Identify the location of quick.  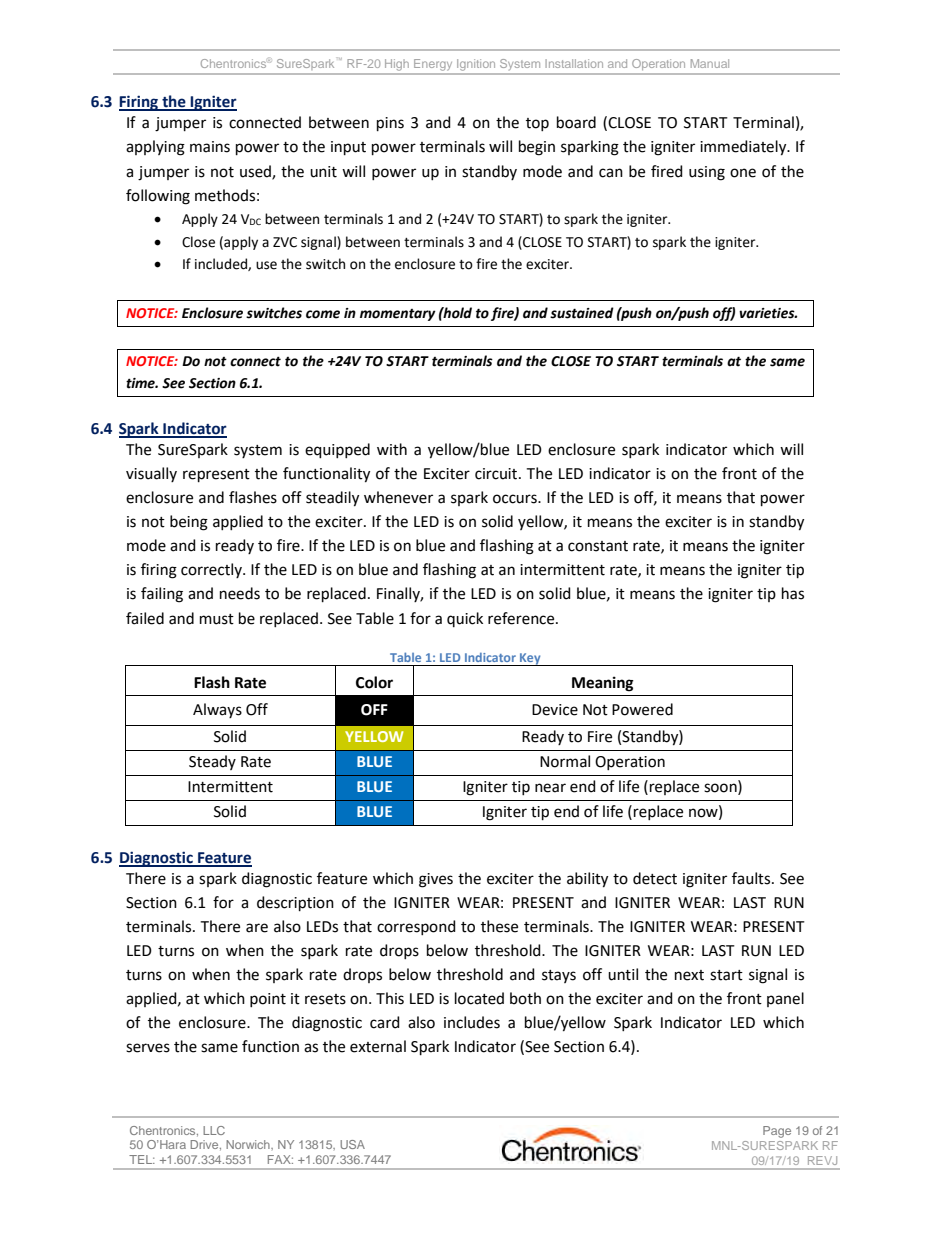
(465, 619).
